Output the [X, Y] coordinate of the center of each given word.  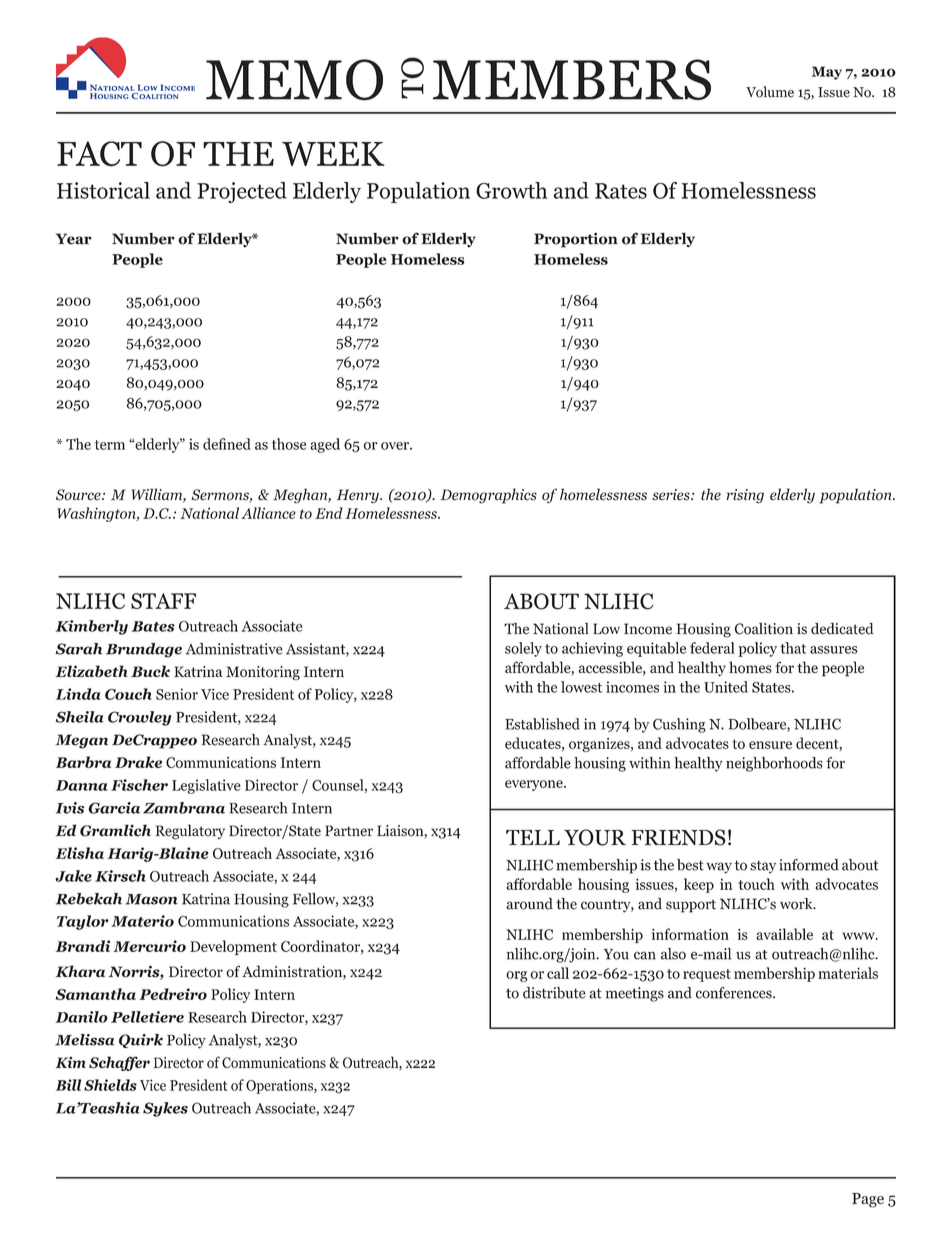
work [797, 904]
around [529, 904]
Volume [770, 92]
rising [745, 496]
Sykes [165, 1109]
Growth [511, 190]
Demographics [488, 496]
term [110, 445]
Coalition [764, 629]
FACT [99, 154]
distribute [554, 993]
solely [523, 649]
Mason [151, 899]
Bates [153, 626]
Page [868, 1200]
